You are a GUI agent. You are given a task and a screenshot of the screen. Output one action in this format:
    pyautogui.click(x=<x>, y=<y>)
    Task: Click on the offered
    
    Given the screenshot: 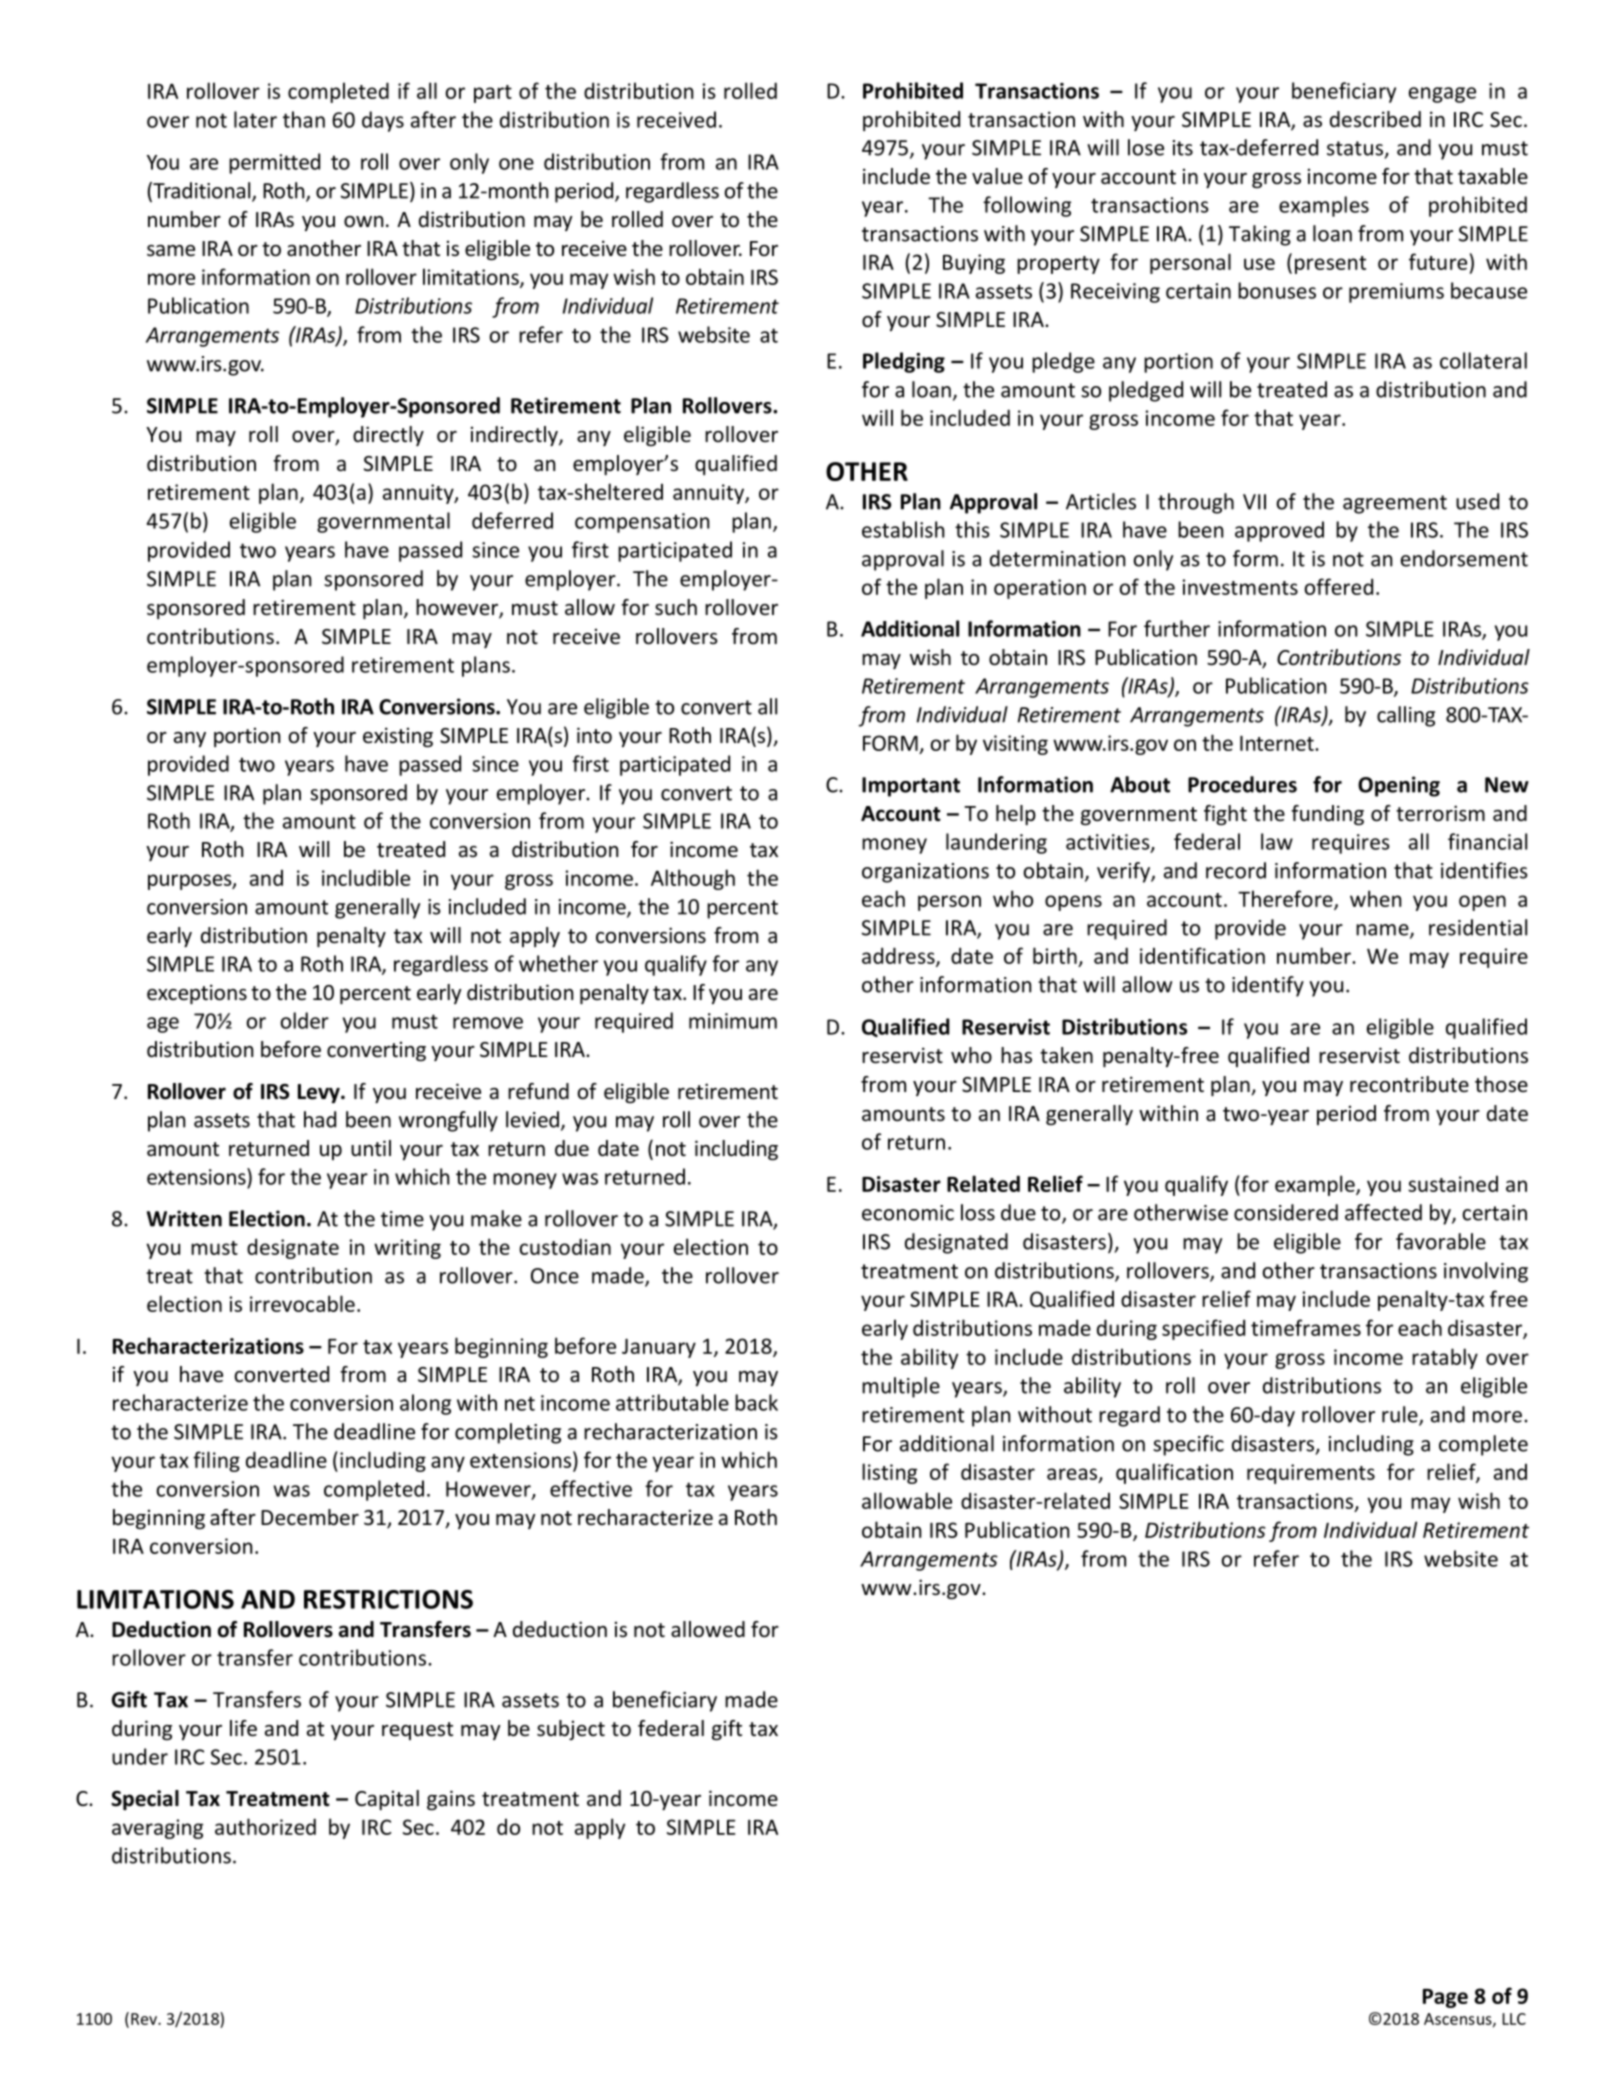 What is the action you would take?
    pyautogui.click(x=1338, y=586)
